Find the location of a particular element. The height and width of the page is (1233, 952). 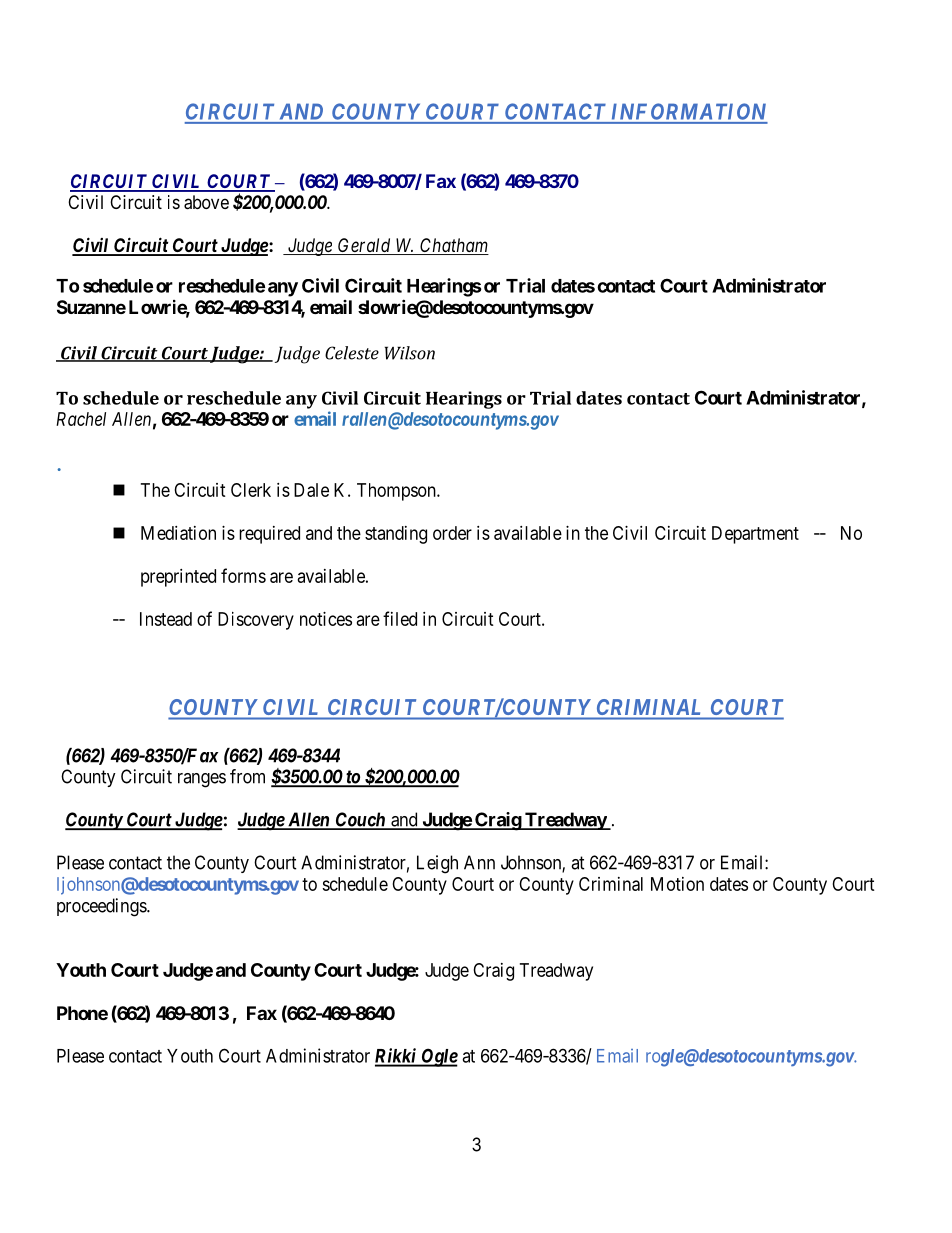

Rachel is located at coordinates (81, 419).
